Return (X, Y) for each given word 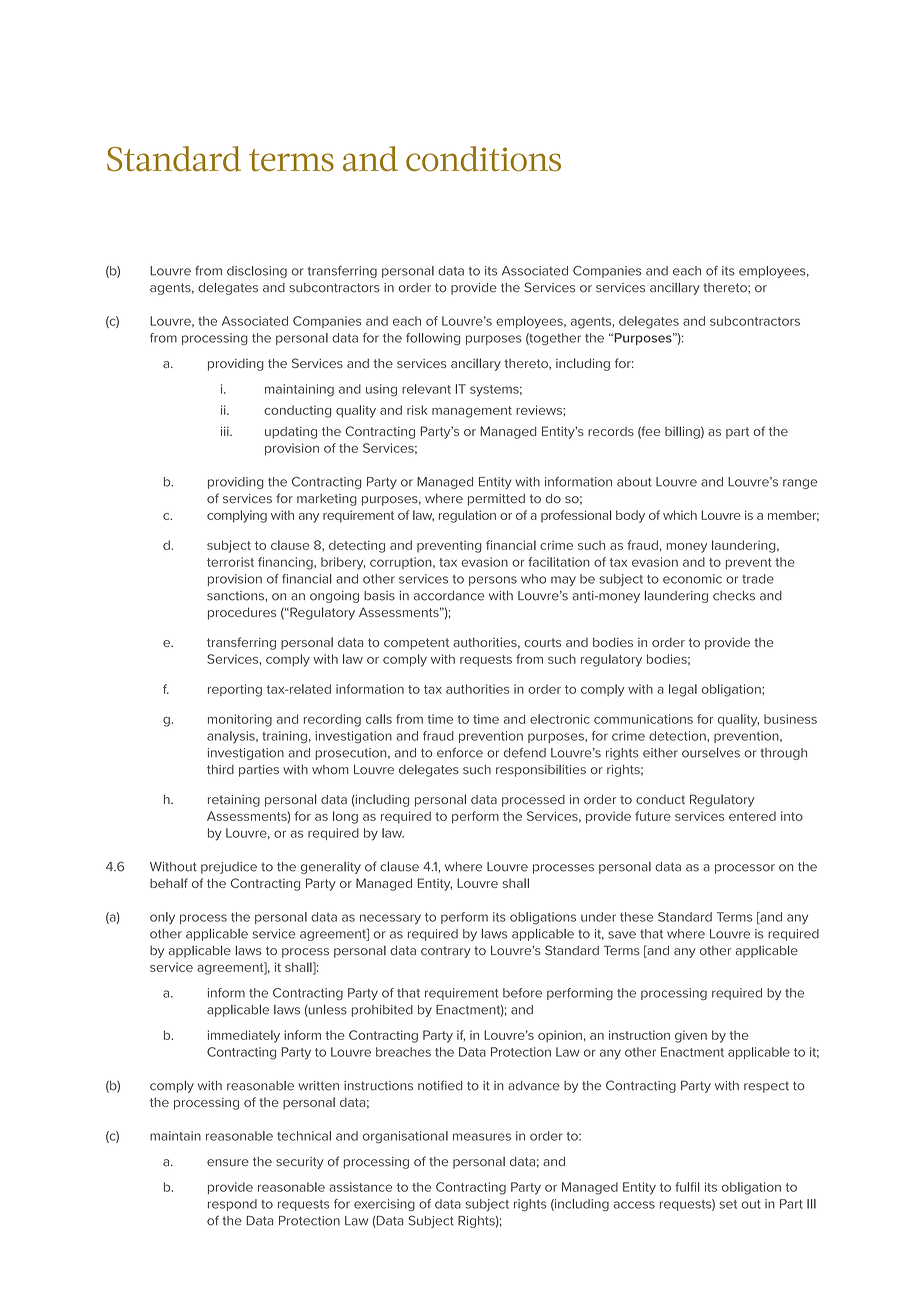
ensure (228, 1163)
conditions (483, 159)
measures (482, 1137)
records (611, 431)
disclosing (257, 272)
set (728, 1204)
